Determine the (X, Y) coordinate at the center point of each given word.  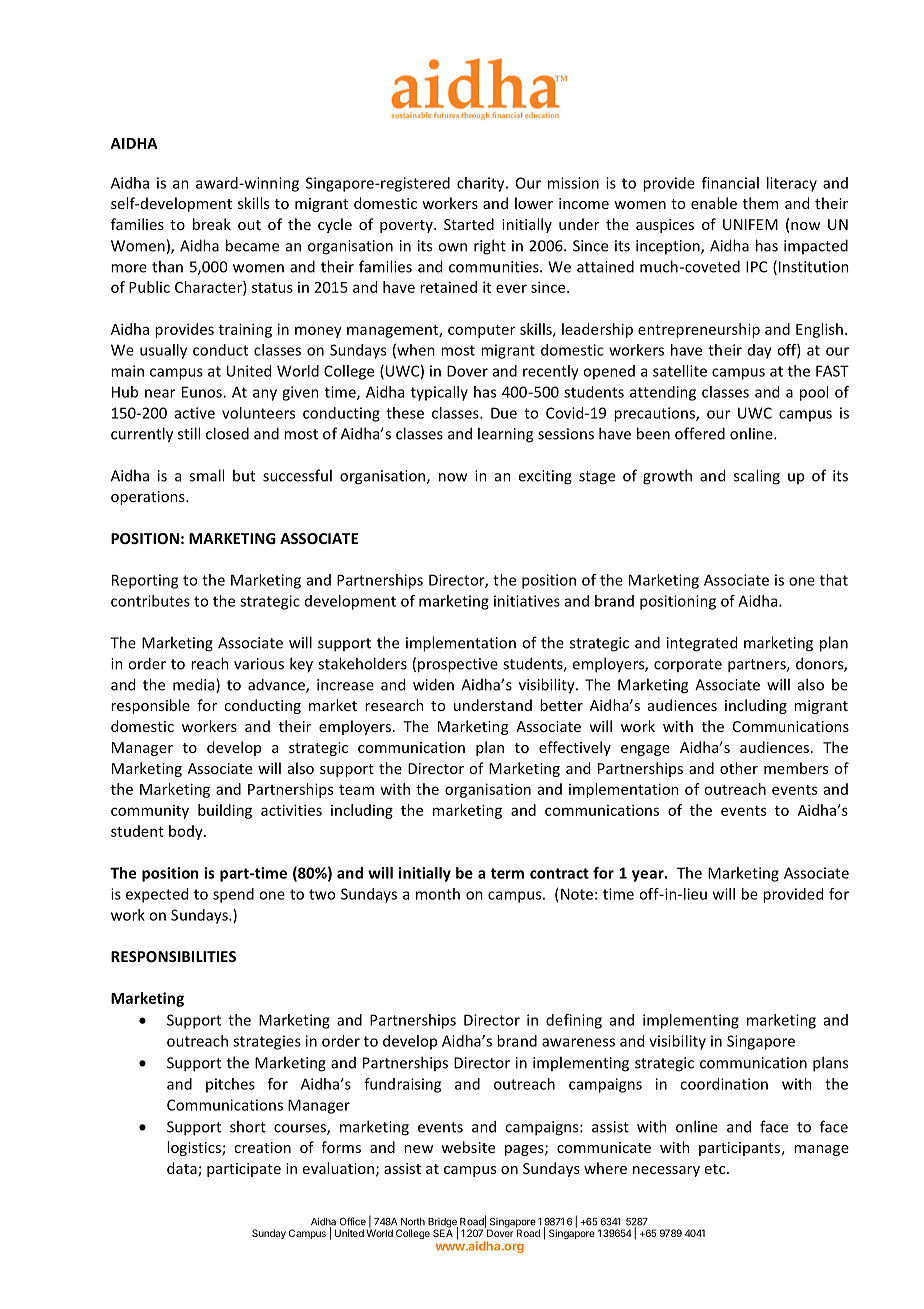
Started (469, 224)
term (507, 873)
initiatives (527, 601)
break (212, 224)
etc (716, 1169)
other (739, 768)
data (183, 1169)
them (760, 203)
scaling (757, 477)
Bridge (443, 1224)
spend (233, 895)
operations (149, 498)
